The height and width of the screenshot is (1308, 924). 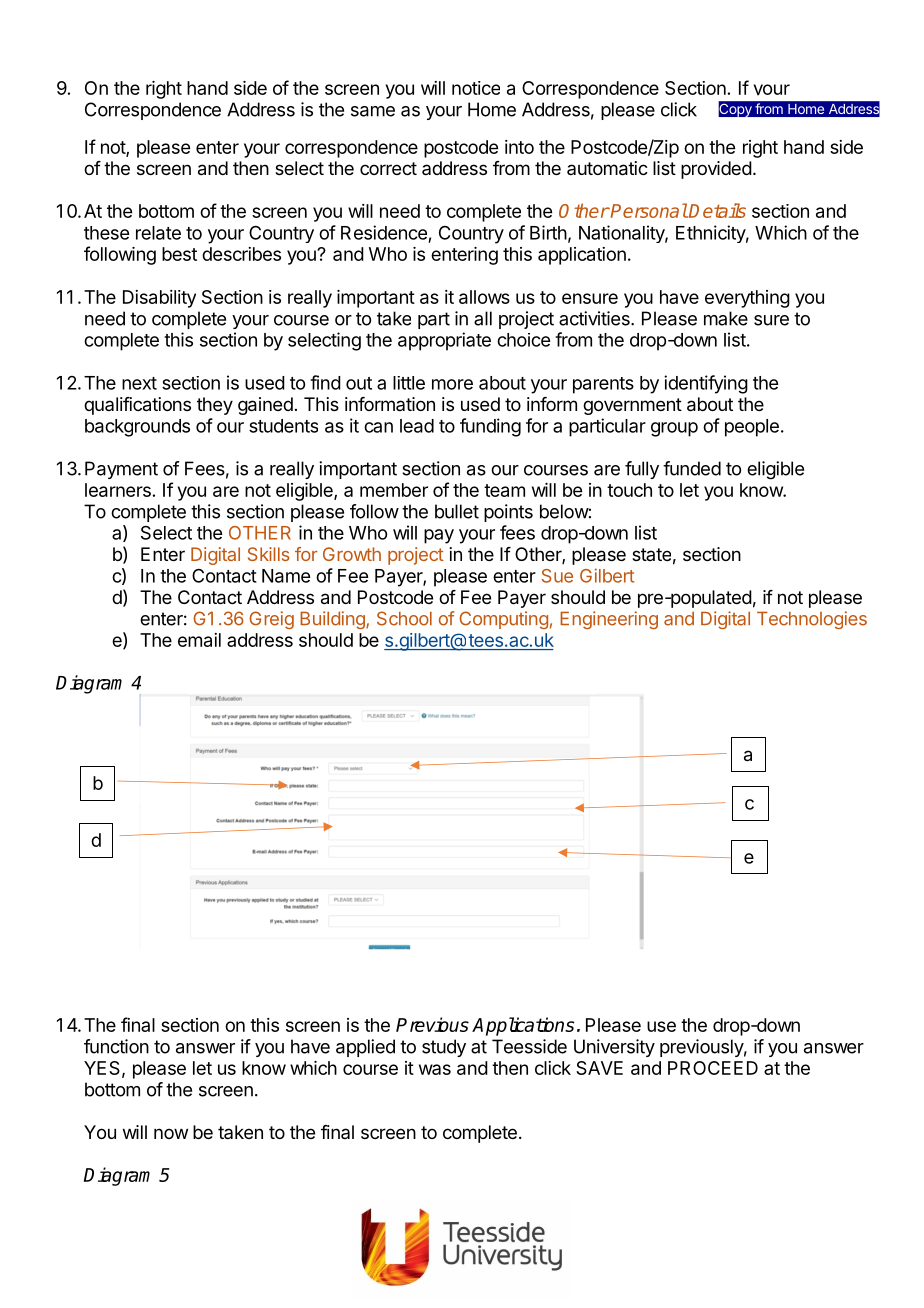 What do you see at coordinates (752, 428) in the screenshot?
I see `people` at bounding box center [752, 428].
